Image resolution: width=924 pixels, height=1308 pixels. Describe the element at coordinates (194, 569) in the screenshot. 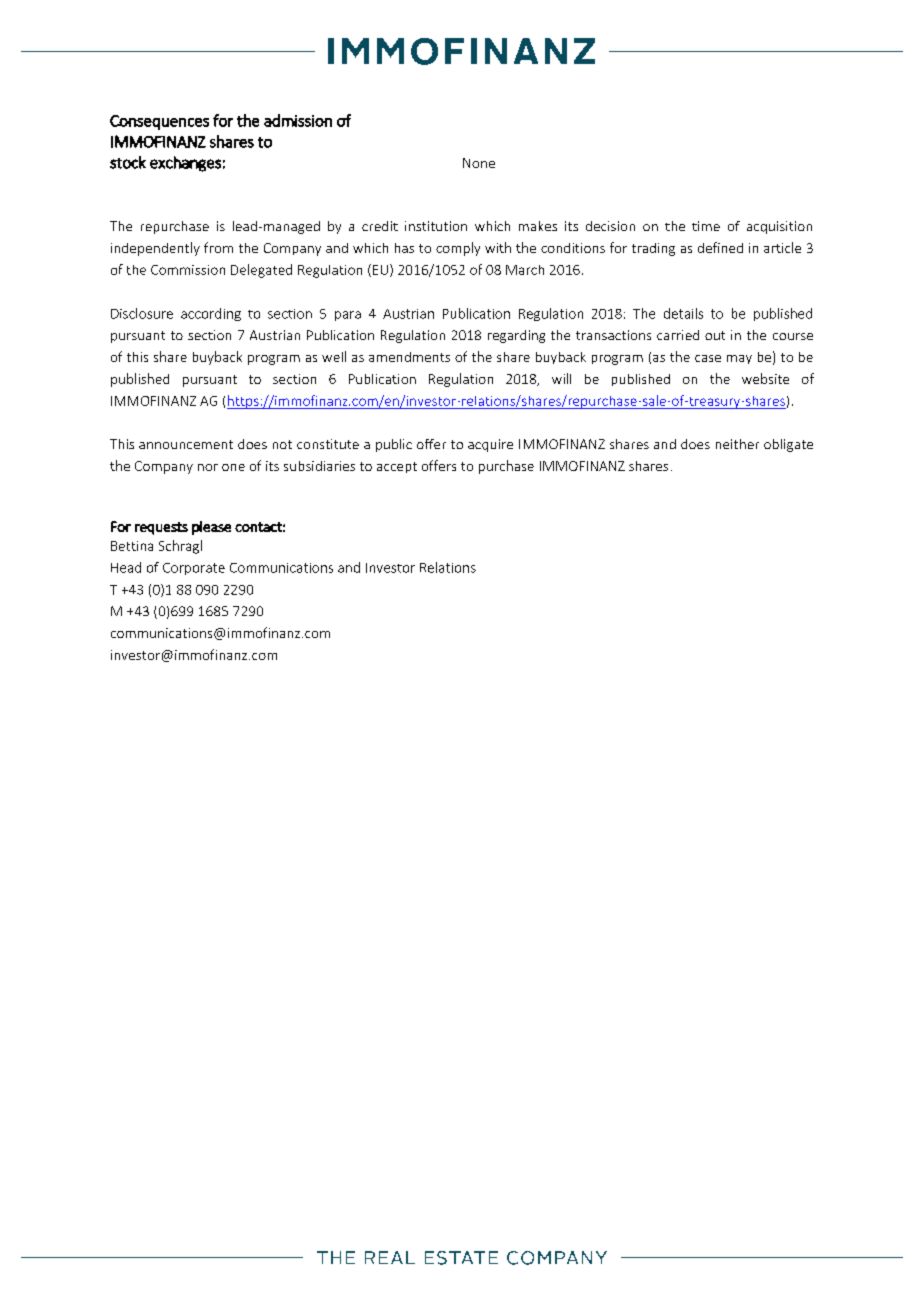

I see `Corporate` at that location.
